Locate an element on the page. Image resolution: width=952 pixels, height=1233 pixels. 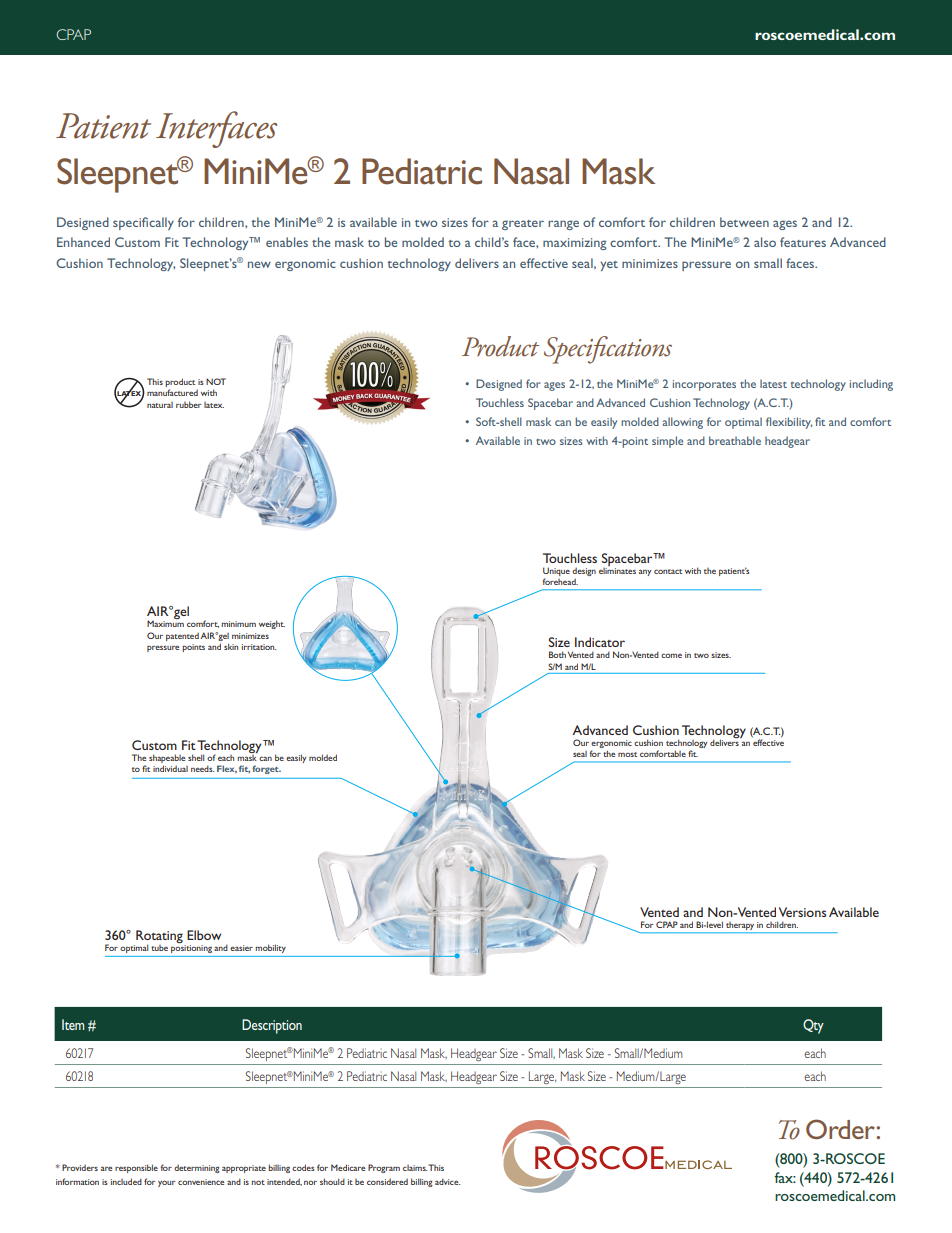
specifically is located at coordinates (143, 223).
